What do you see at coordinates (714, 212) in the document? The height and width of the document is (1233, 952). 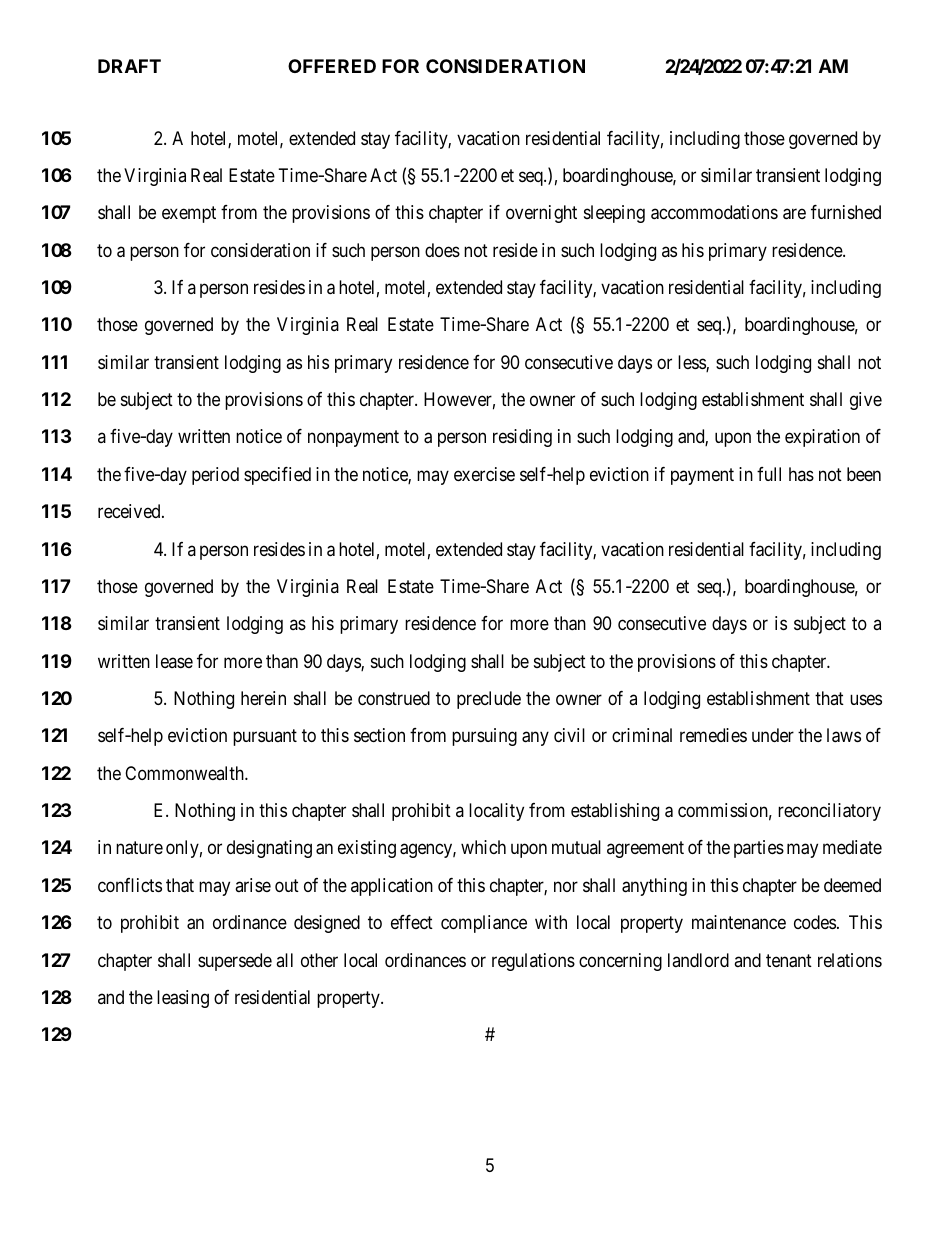 I see `accommodations` at bounding box center [714, 212].
